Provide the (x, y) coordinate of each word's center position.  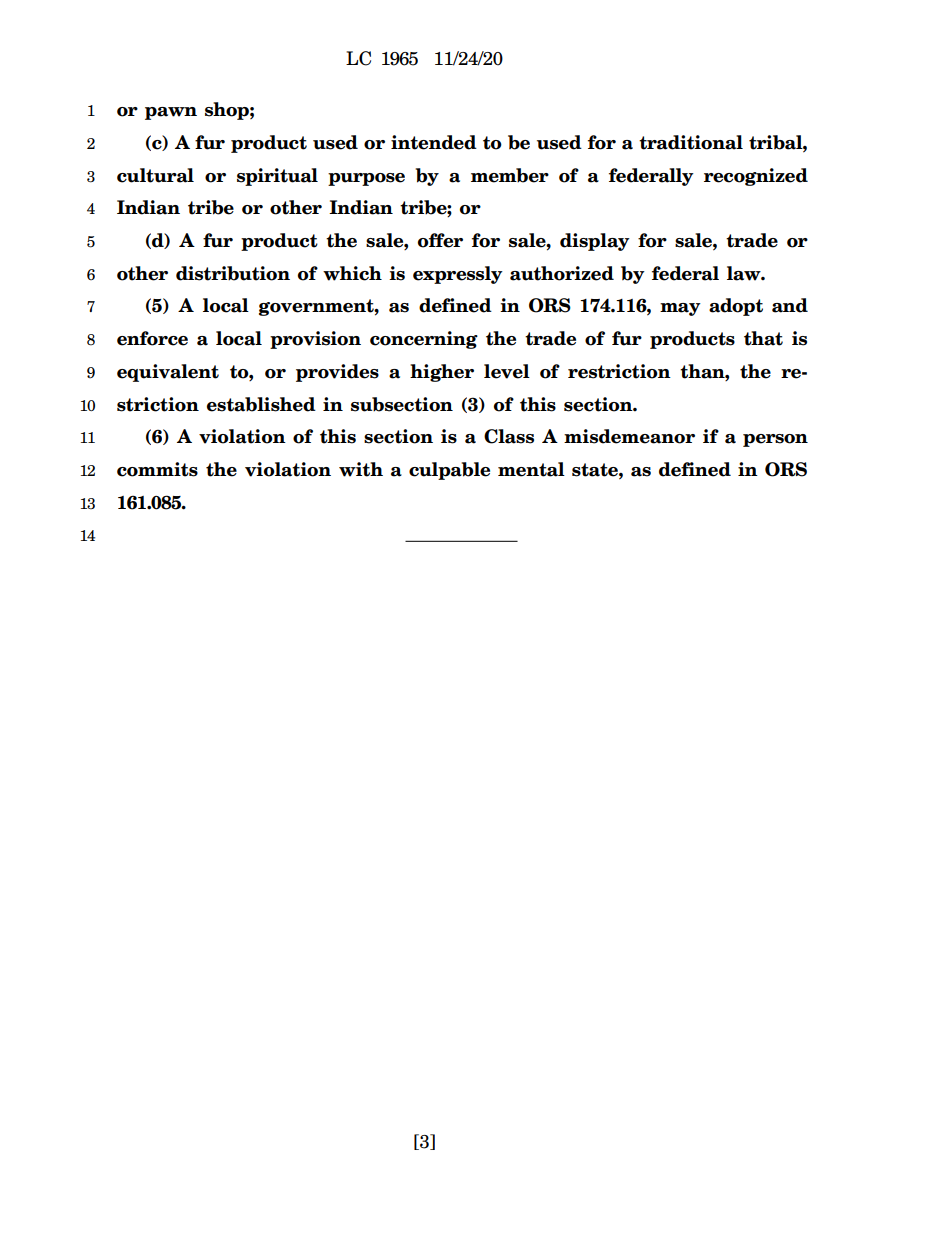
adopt (736, 307)
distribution (233, 273)
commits (157, 469)
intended (434, 142)
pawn (171, 113)
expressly (458, 275)
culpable (449, 471)
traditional (691, 142)
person (775, 440)
